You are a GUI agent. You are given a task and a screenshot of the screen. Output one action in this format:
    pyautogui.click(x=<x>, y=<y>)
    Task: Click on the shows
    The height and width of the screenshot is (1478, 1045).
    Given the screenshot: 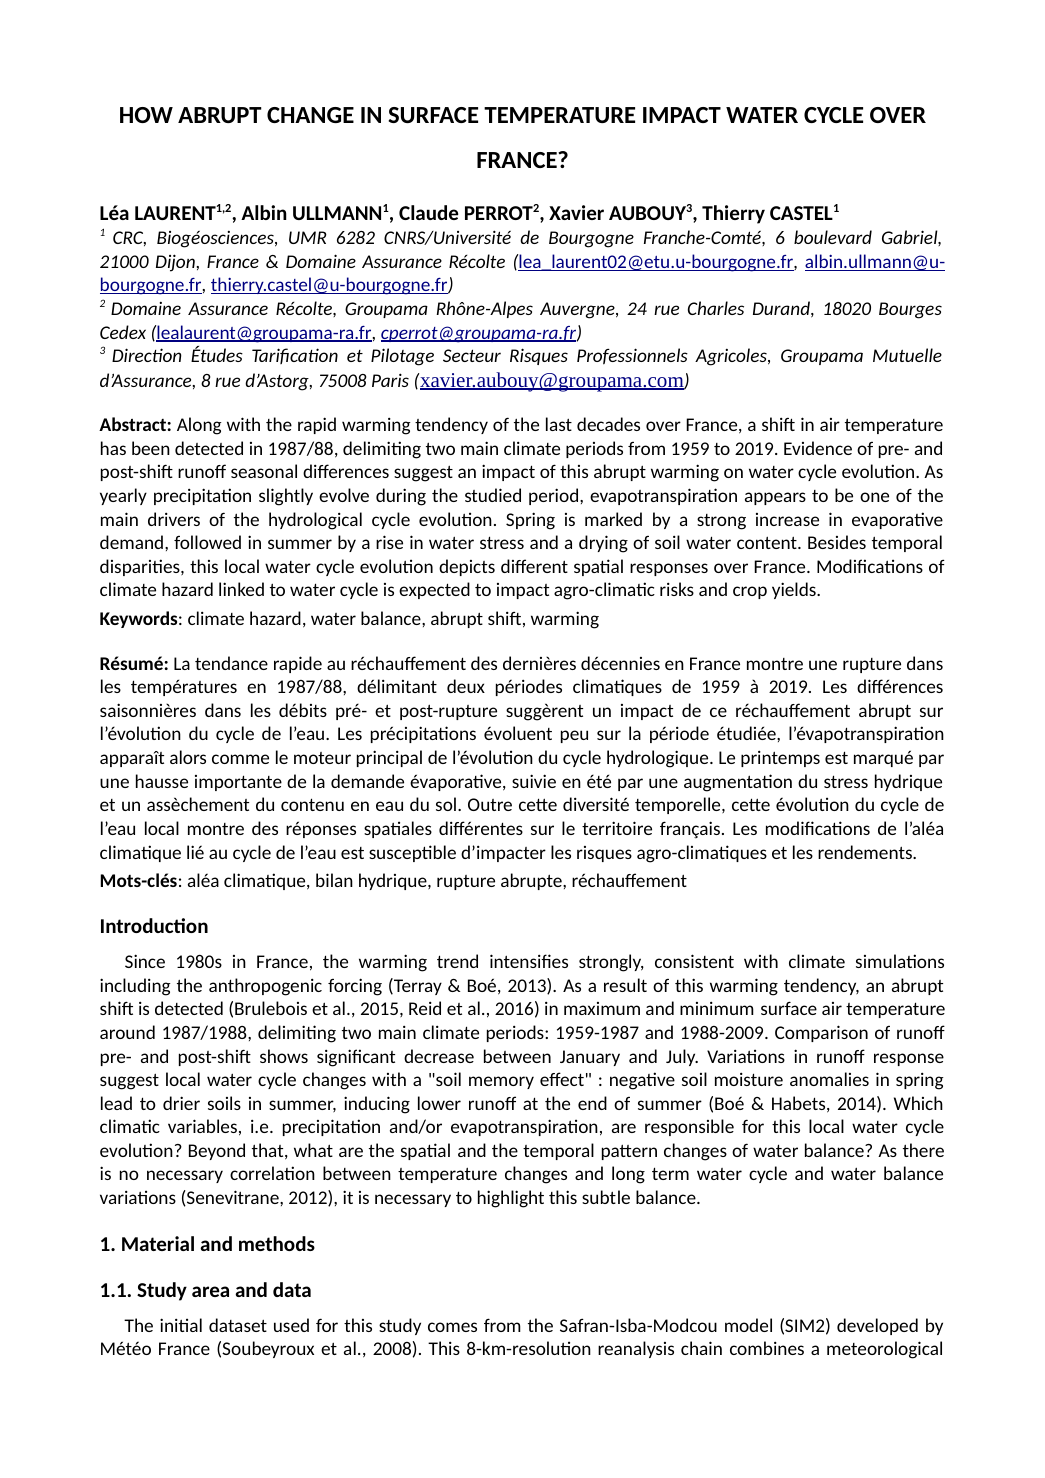 What is the action you would take?
    pyautogui.click(x=284, y=1056)
